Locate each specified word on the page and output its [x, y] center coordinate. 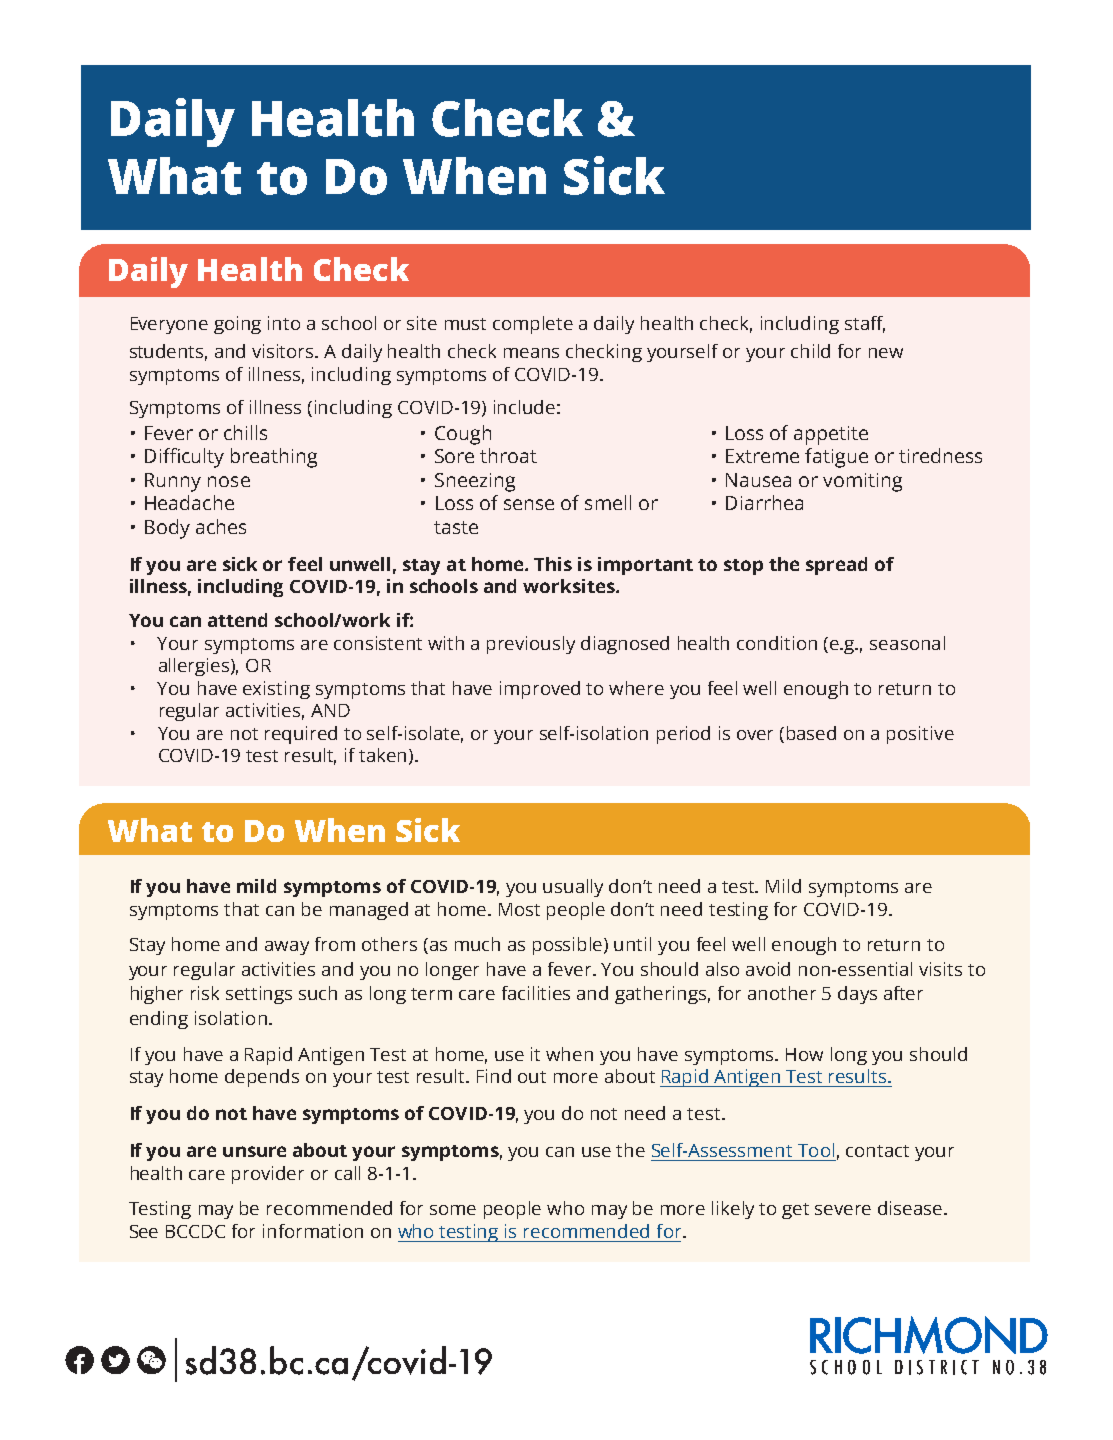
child [810, 351]
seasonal [907, 643]
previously [531, 645]
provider [268, 1175]
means [531, 353]
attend [237, 620]
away [287, 948]
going [237, 325]
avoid [768, 969]
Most [519, 909]
